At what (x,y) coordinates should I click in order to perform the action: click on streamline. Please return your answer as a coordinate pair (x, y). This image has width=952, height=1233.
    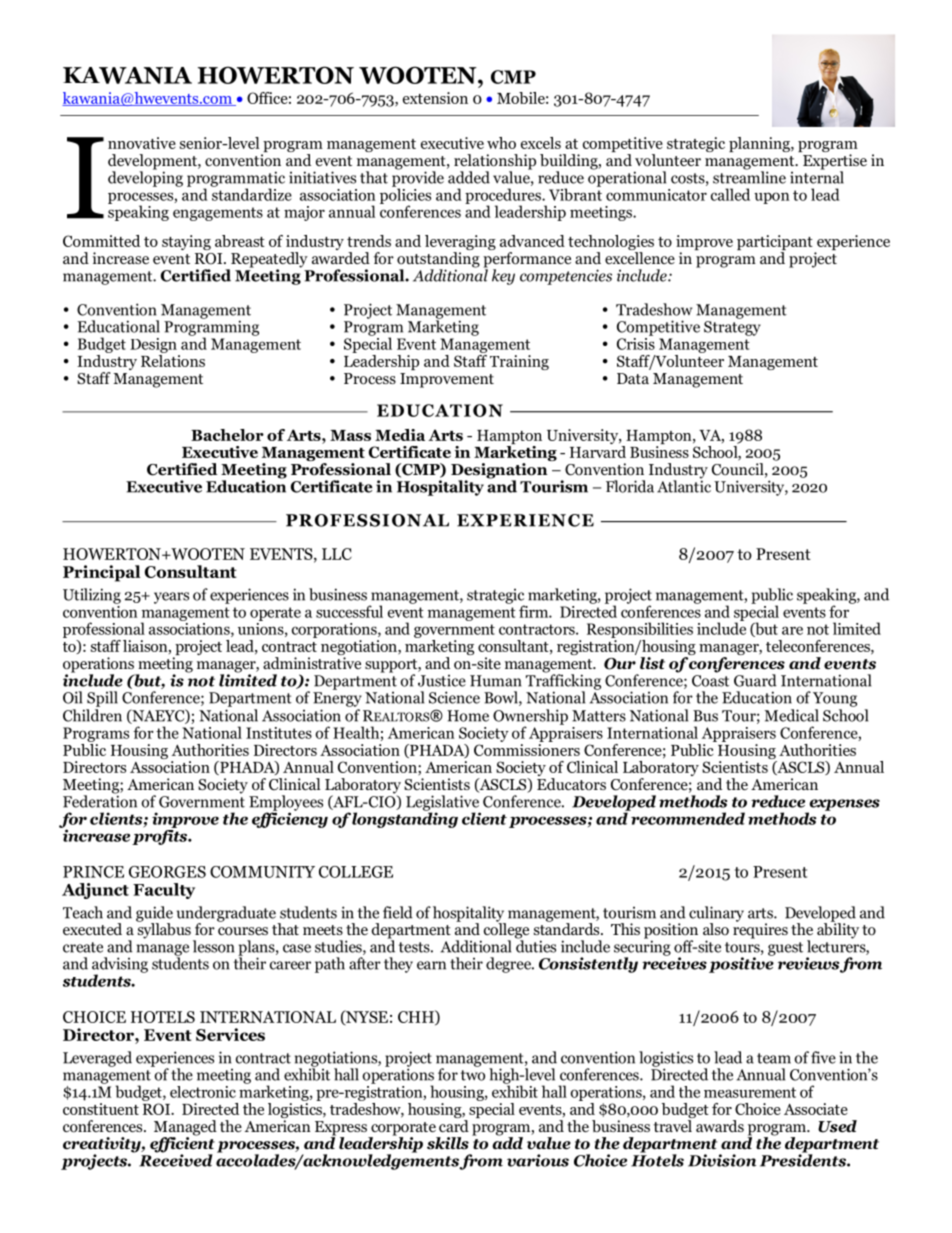
    Looking at the image, I should click on (749, 176).
